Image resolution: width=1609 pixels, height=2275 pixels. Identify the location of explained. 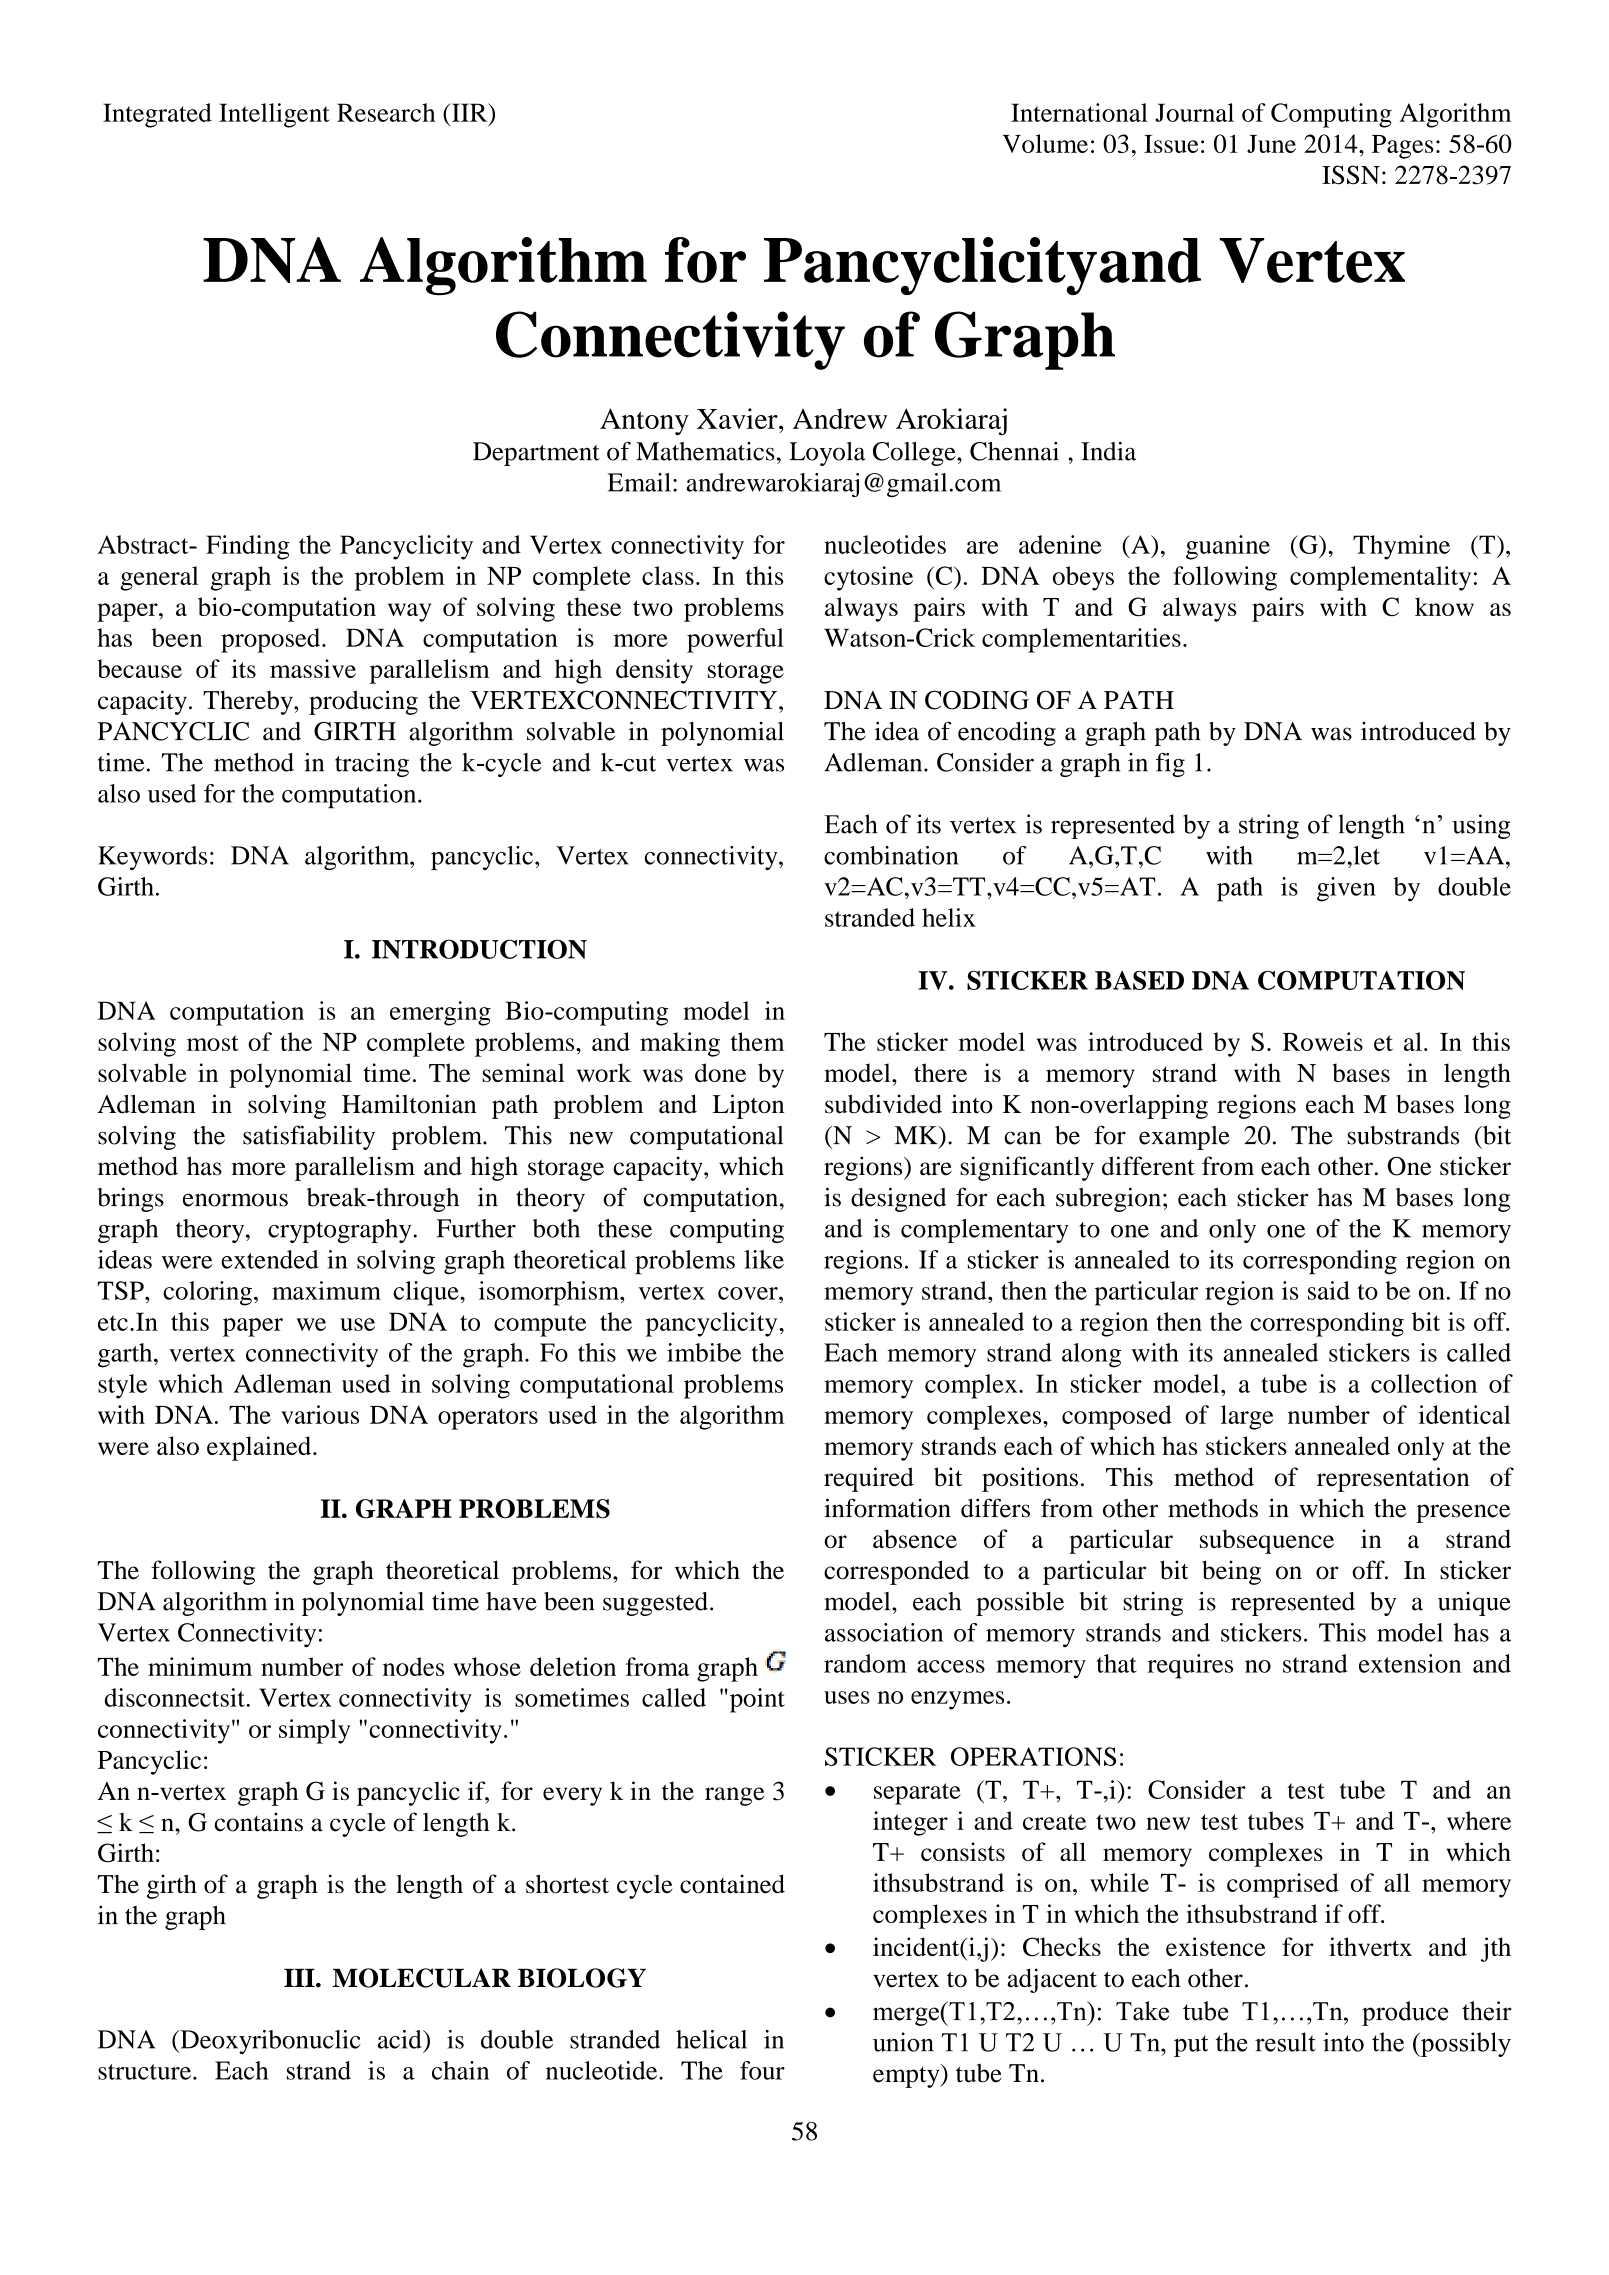
(260, 1448).
